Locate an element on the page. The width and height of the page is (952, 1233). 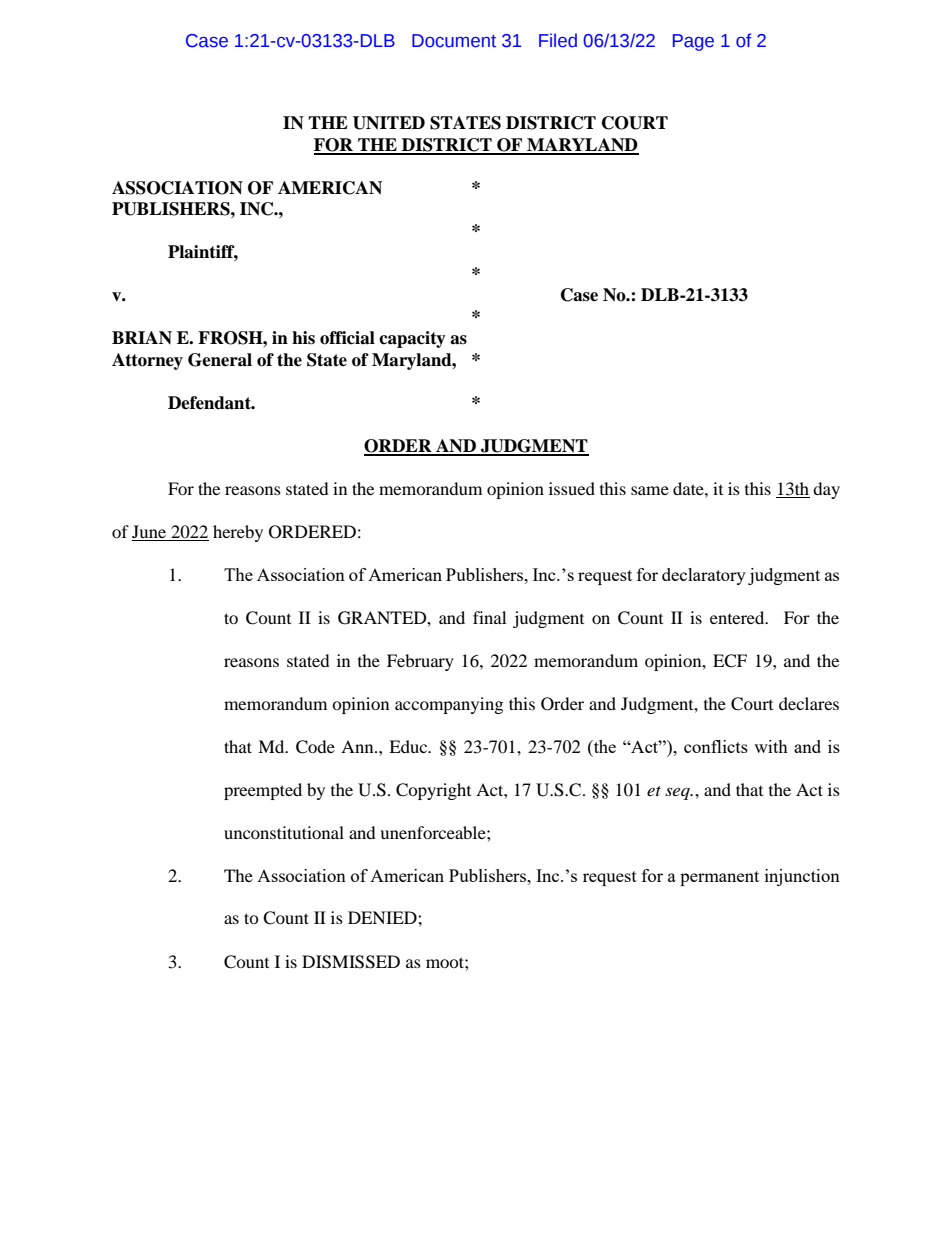
with is located at coordinates (771, 746).
